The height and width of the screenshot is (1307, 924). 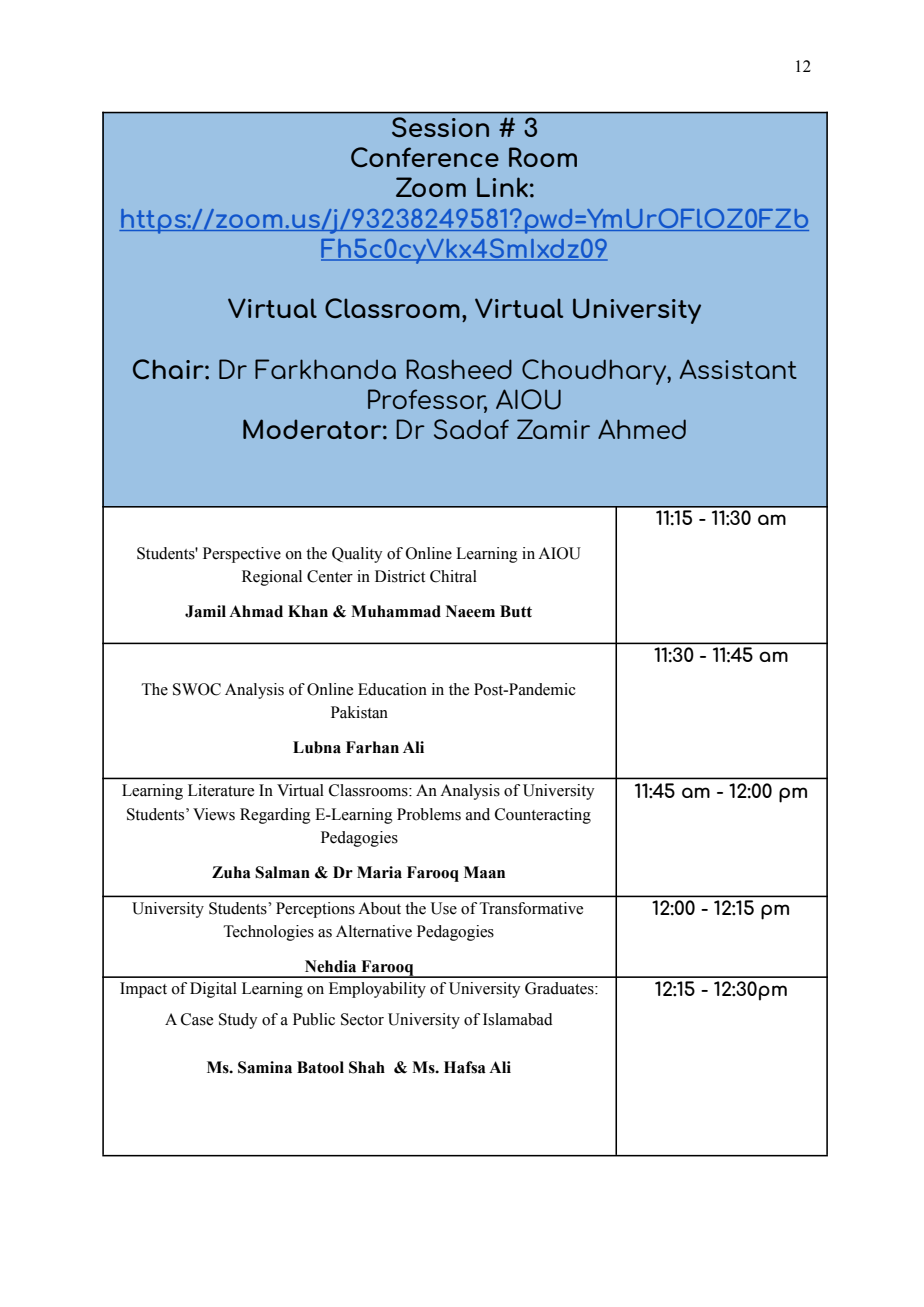 I want to click on Session, so click(x=440, y=127).
